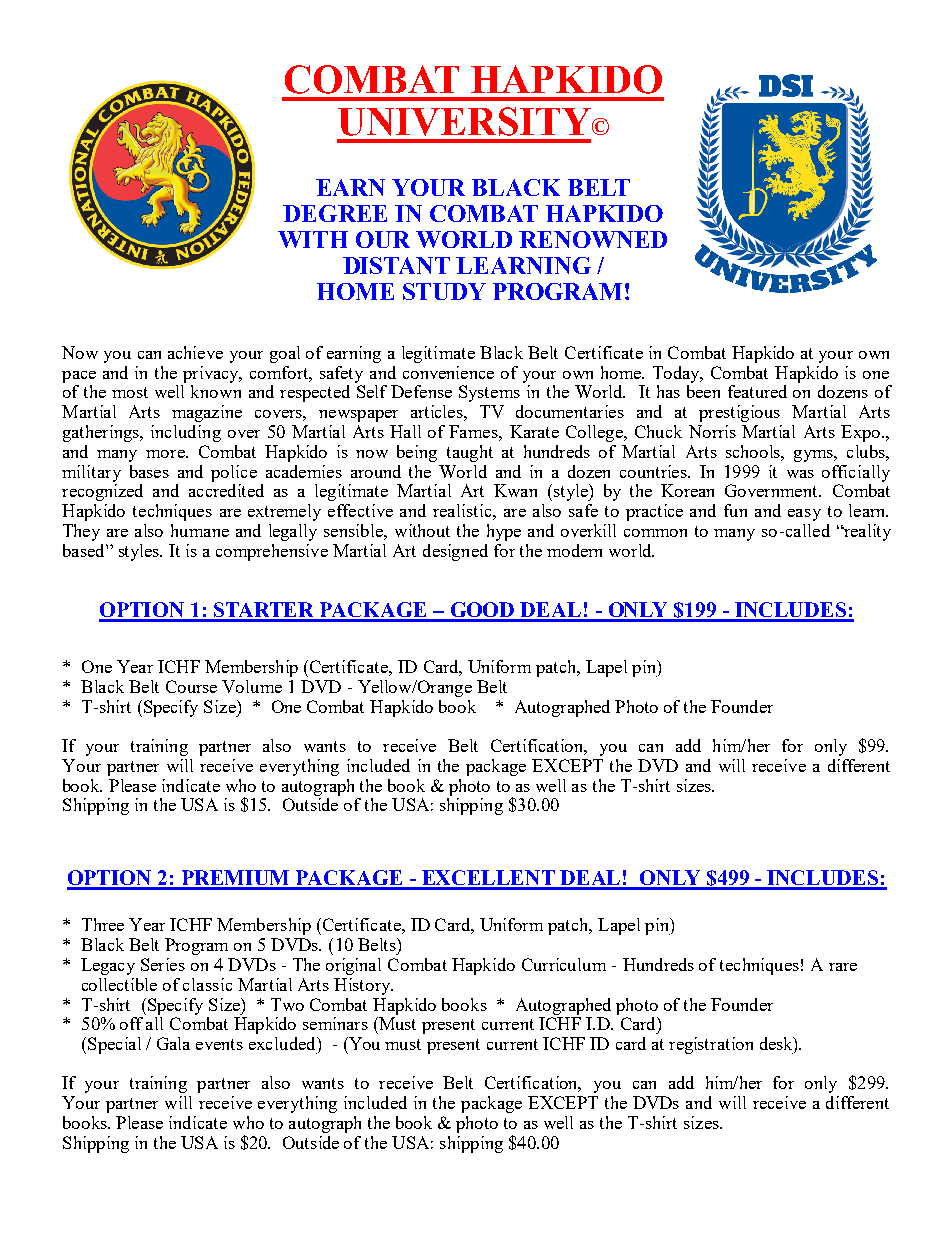 The image size is (952, 1233). I want to click on DISTANT, so click(396, 265).
